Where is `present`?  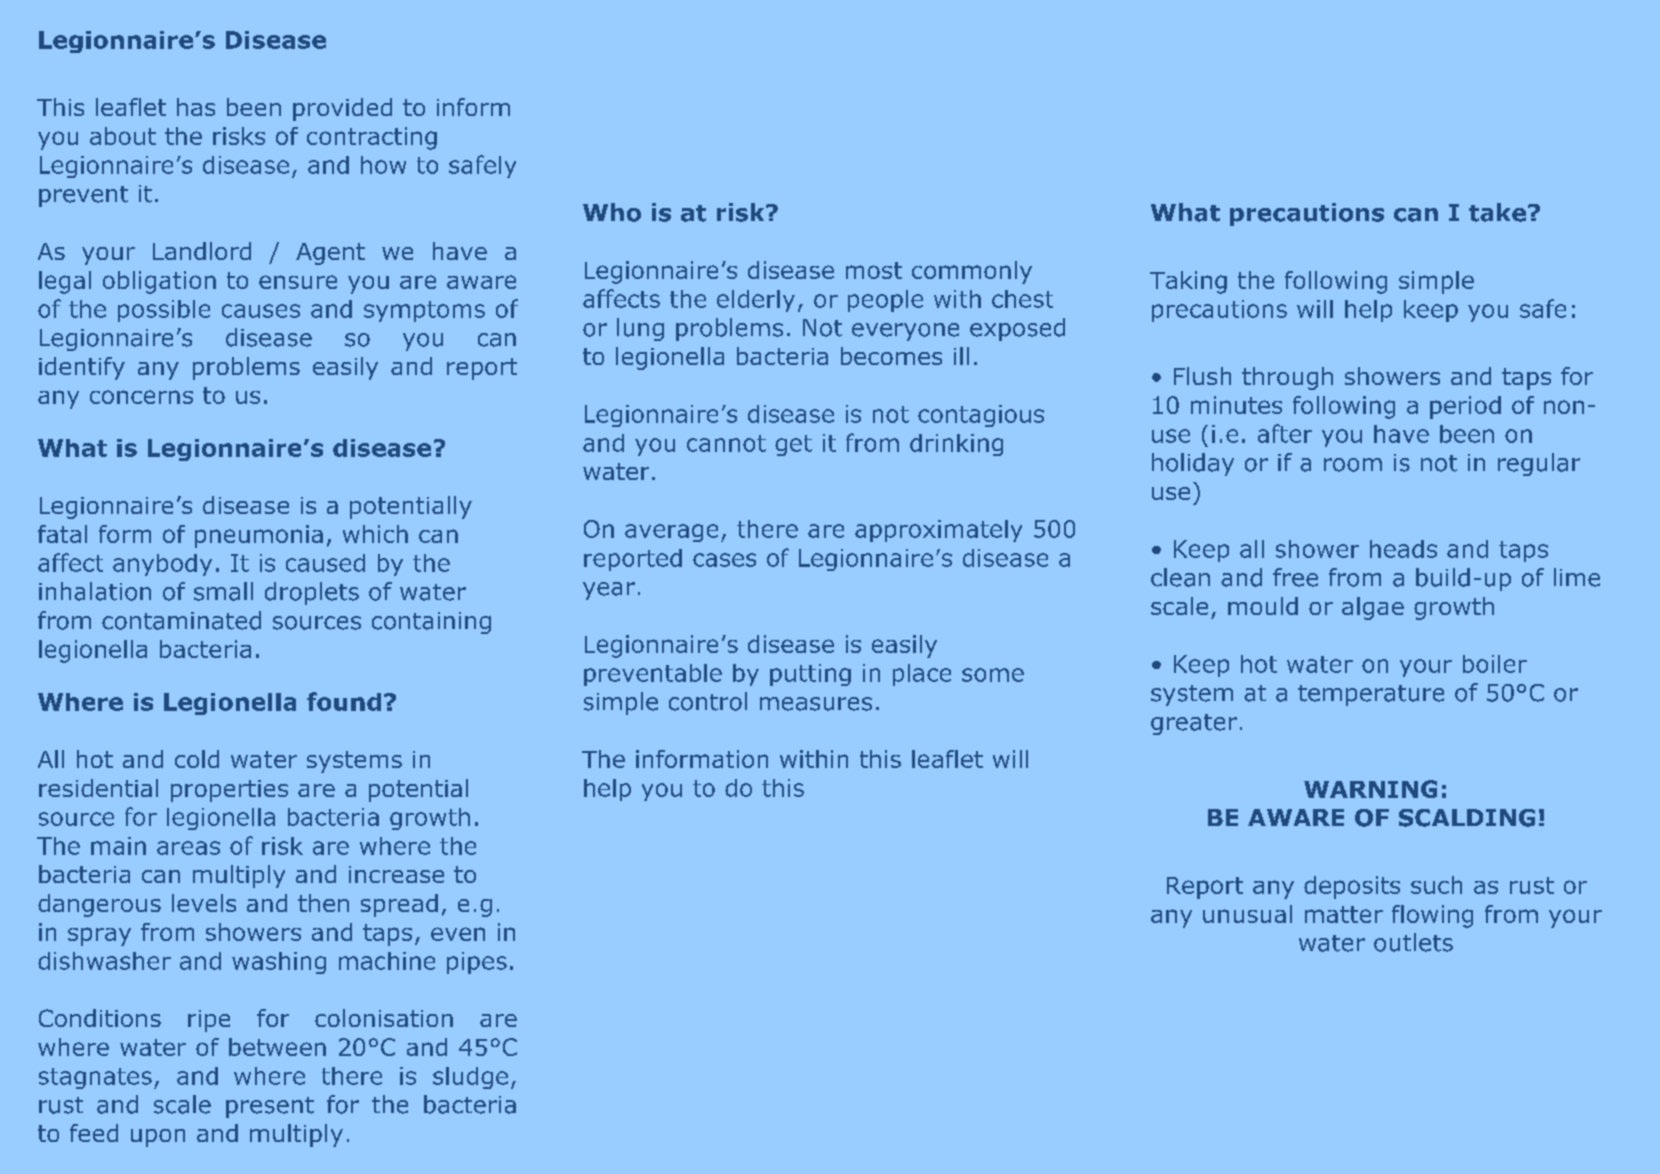
present is located at coordinates (270, 1107).
